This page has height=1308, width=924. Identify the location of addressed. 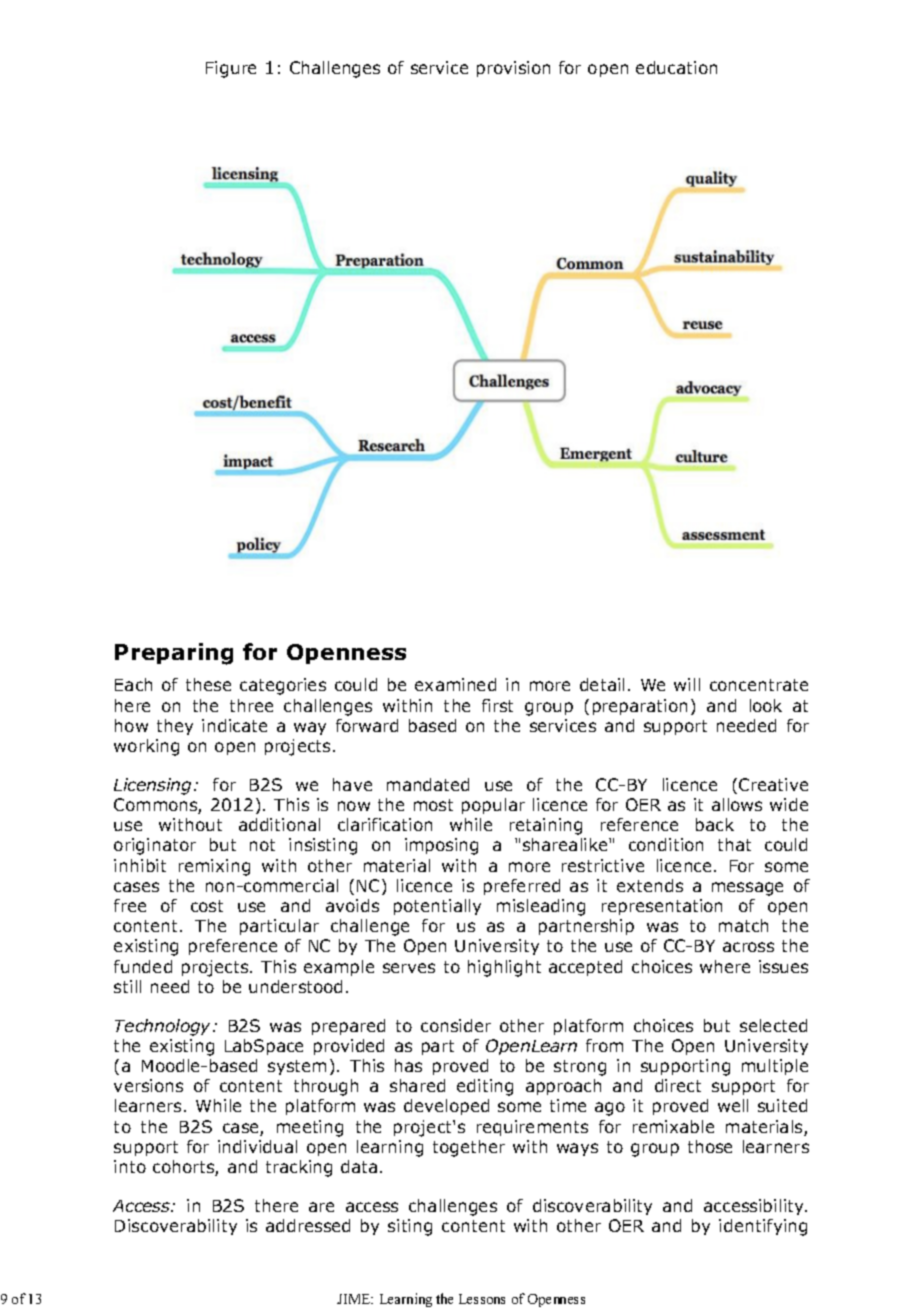
(308, 1225).
